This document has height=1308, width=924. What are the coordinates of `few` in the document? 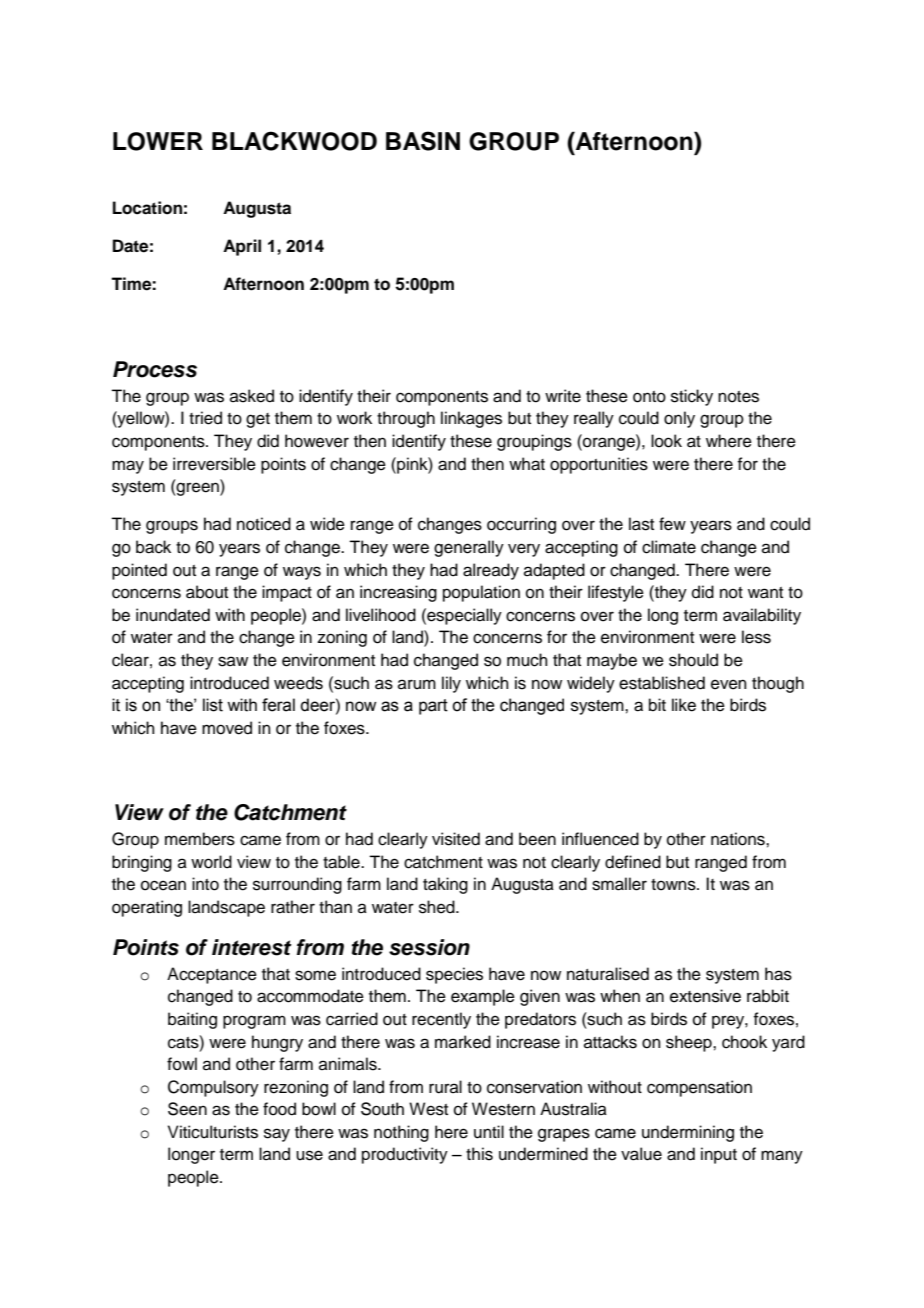 It's located at (672, 524).
